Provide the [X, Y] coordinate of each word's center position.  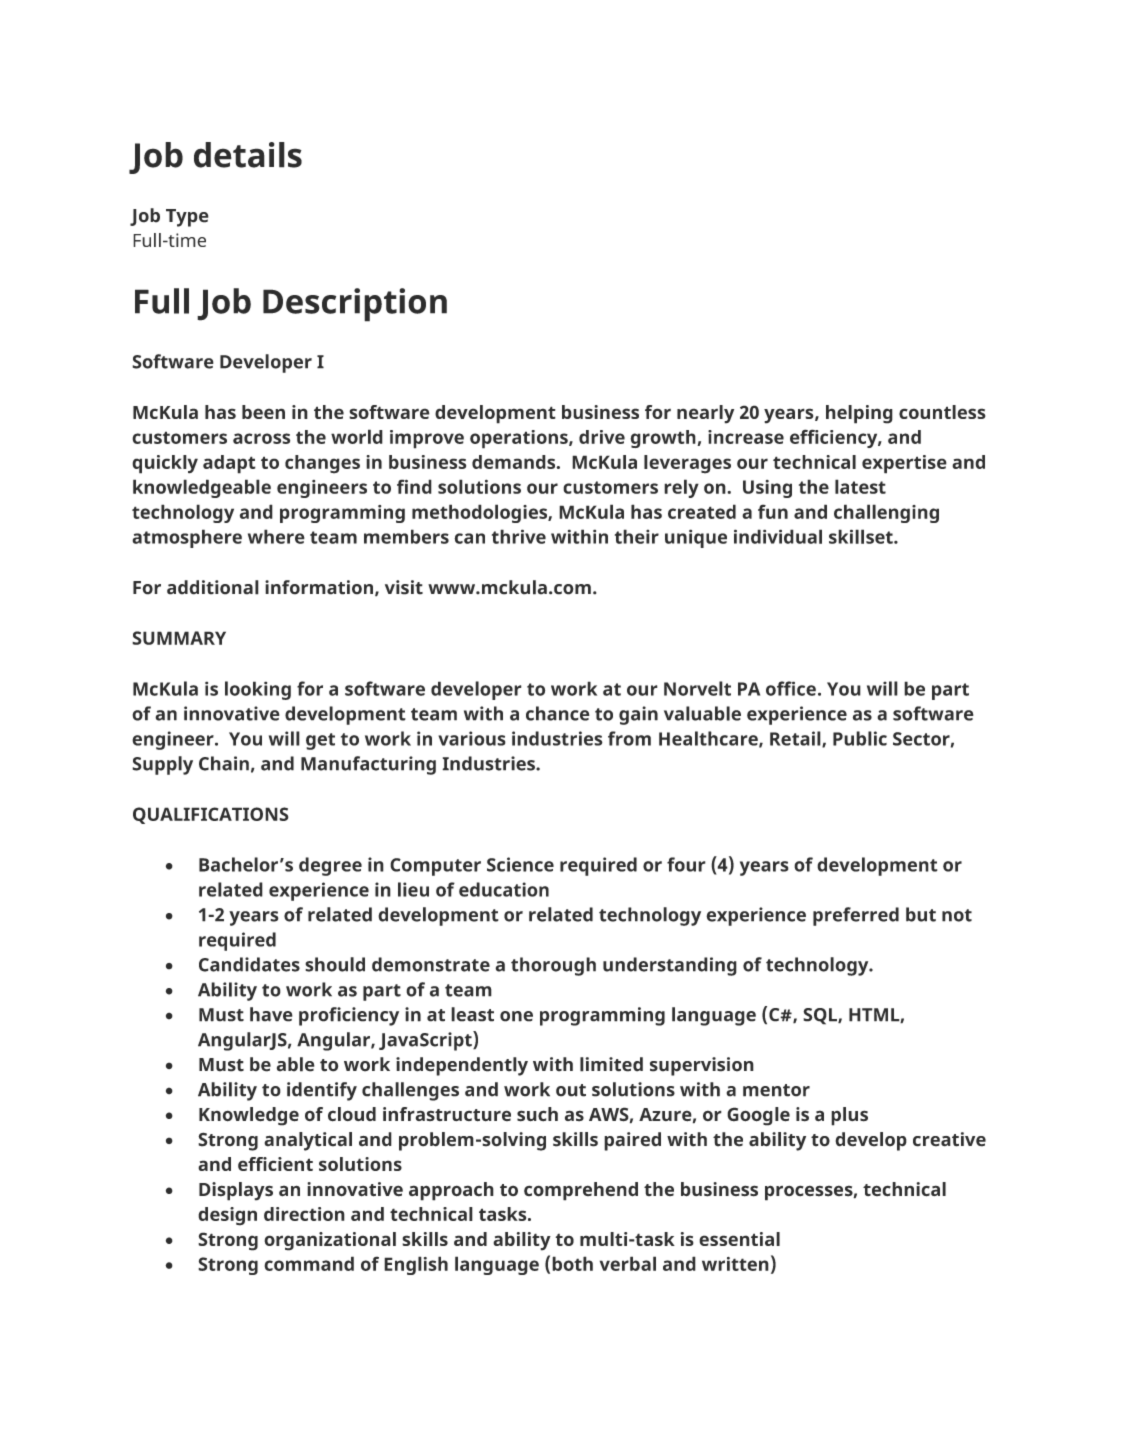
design [227, 1216]
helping [859, 414]
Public [860, 738]
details [248, 155]
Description [355, 305]
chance [558, 713]
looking [258, 690]
